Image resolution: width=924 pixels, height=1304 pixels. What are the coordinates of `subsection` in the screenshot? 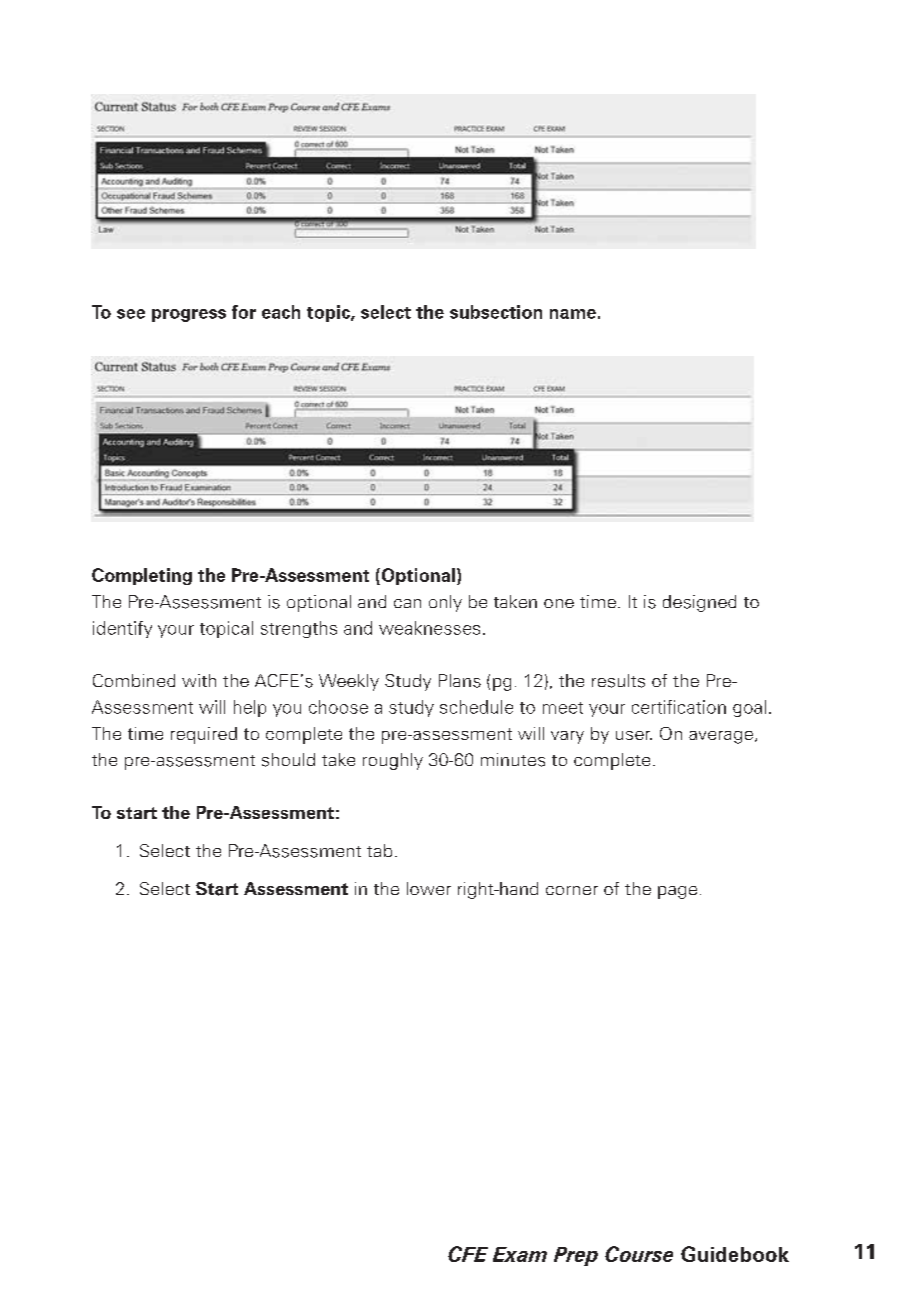 It's located at (496, 312).
